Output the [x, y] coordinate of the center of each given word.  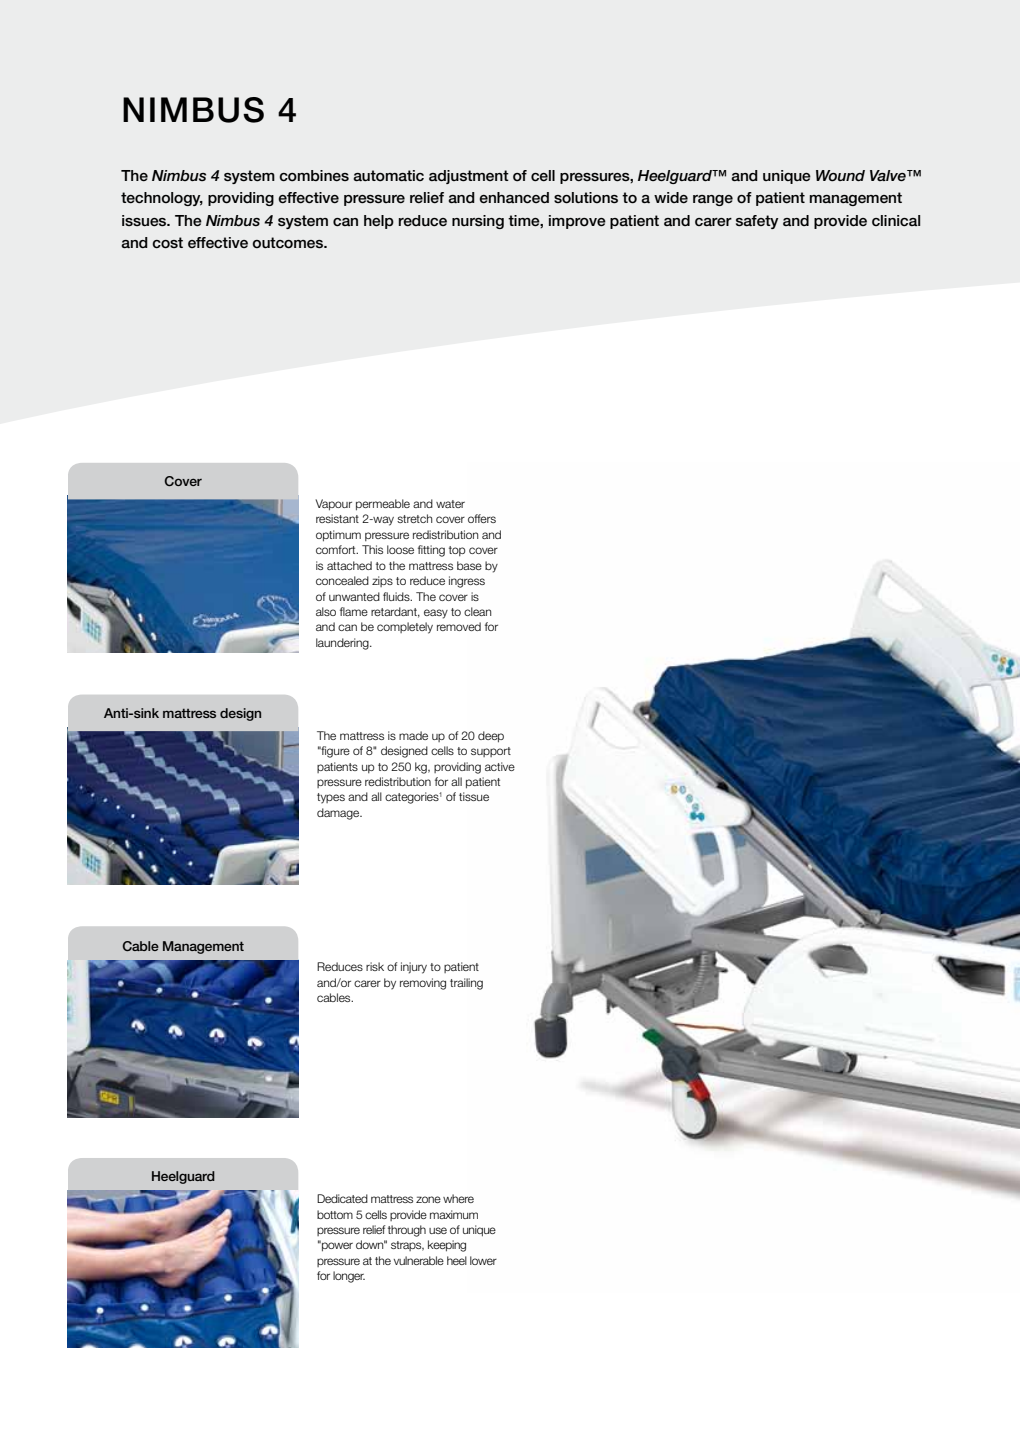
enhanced [514, 198]
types [331, 798]
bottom [335, 1214]
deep [491, 737]
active [500, 766]
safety [757, 222]
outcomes [288, 243]
